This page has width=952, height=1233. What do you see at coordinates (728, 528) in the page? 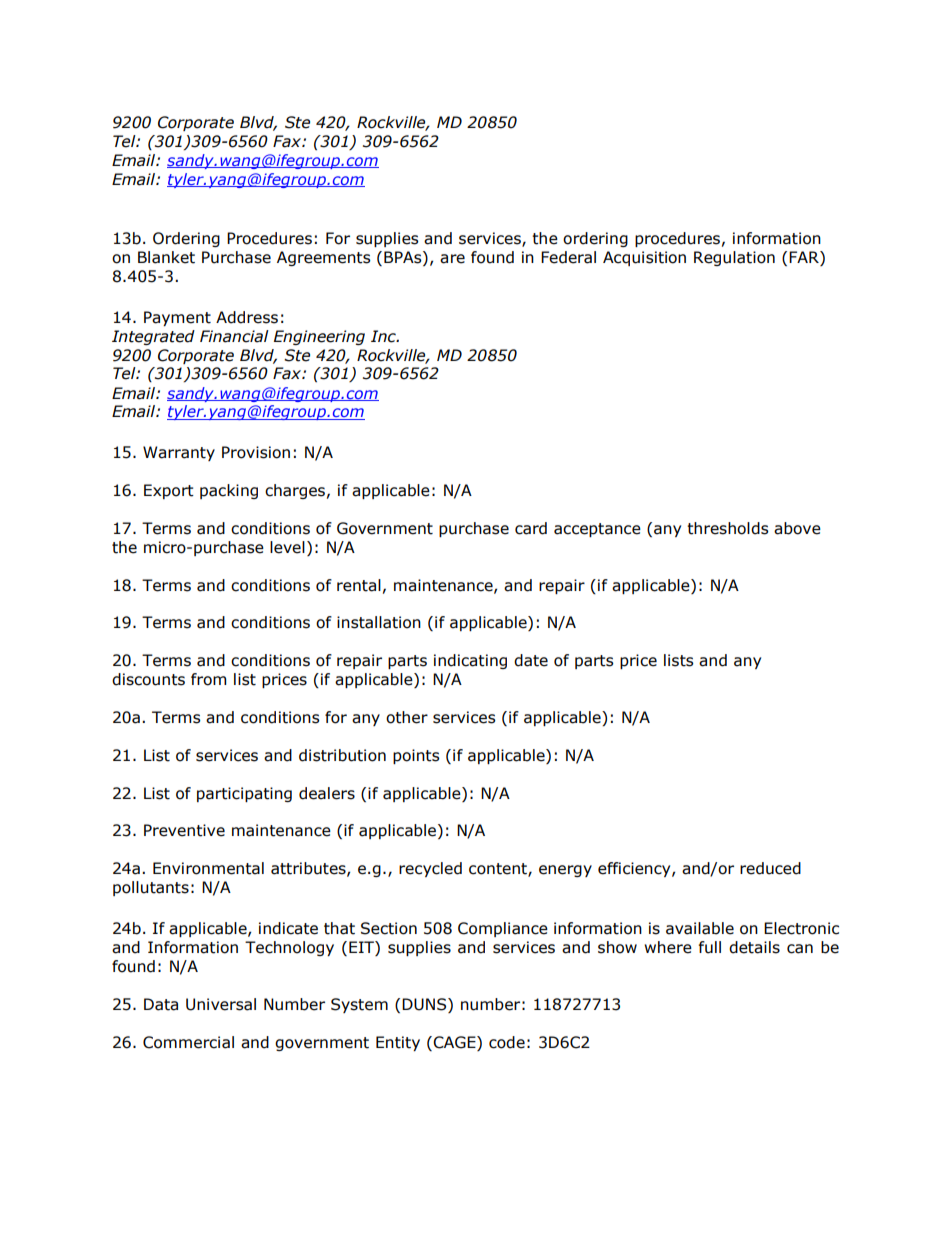
I see `thresholds` at bounding box center [728, 528].
